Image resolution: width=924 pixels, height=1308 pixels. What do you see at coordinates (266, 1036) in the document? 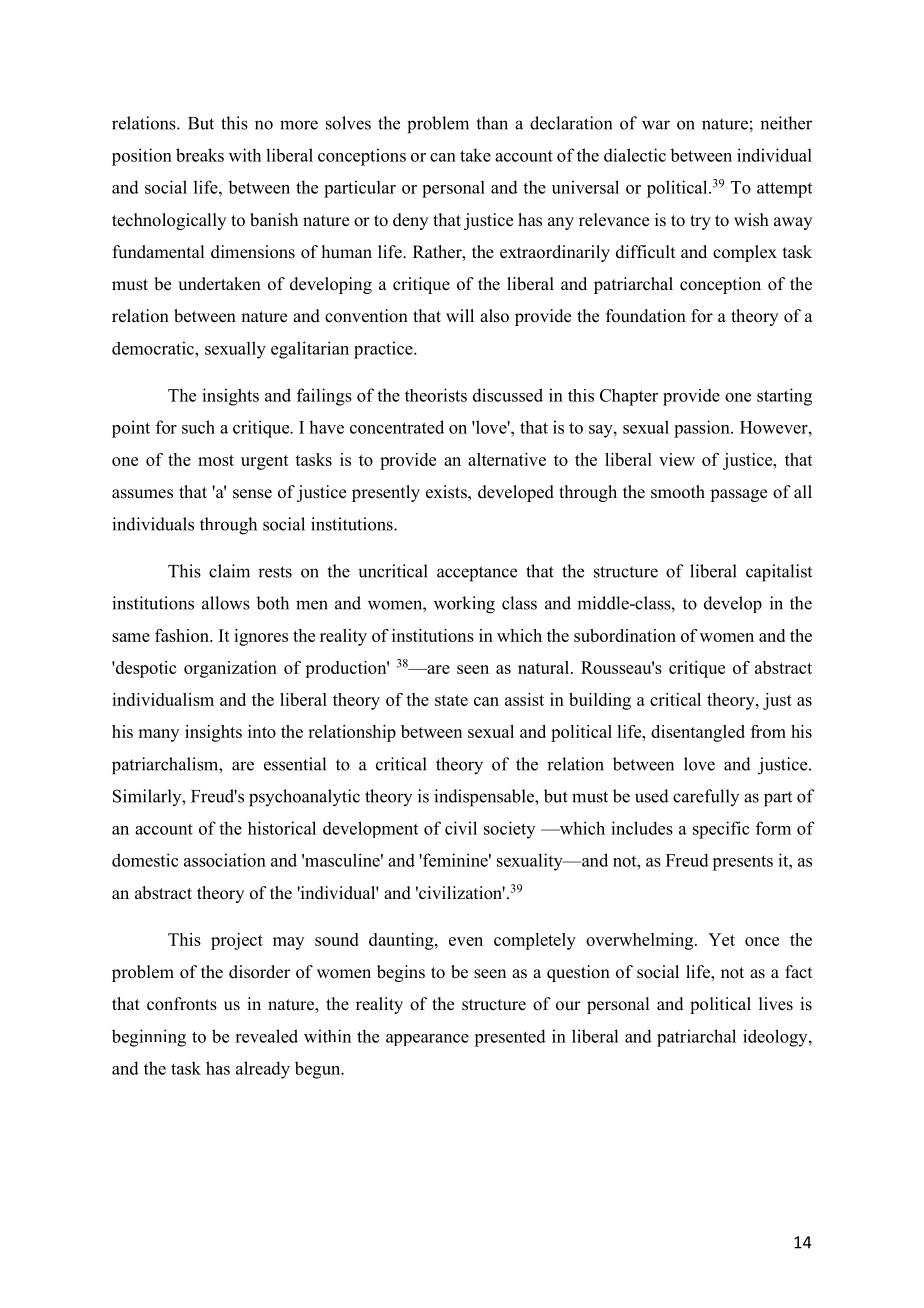
I see `revealed` at bounding box center [266, 1036].
